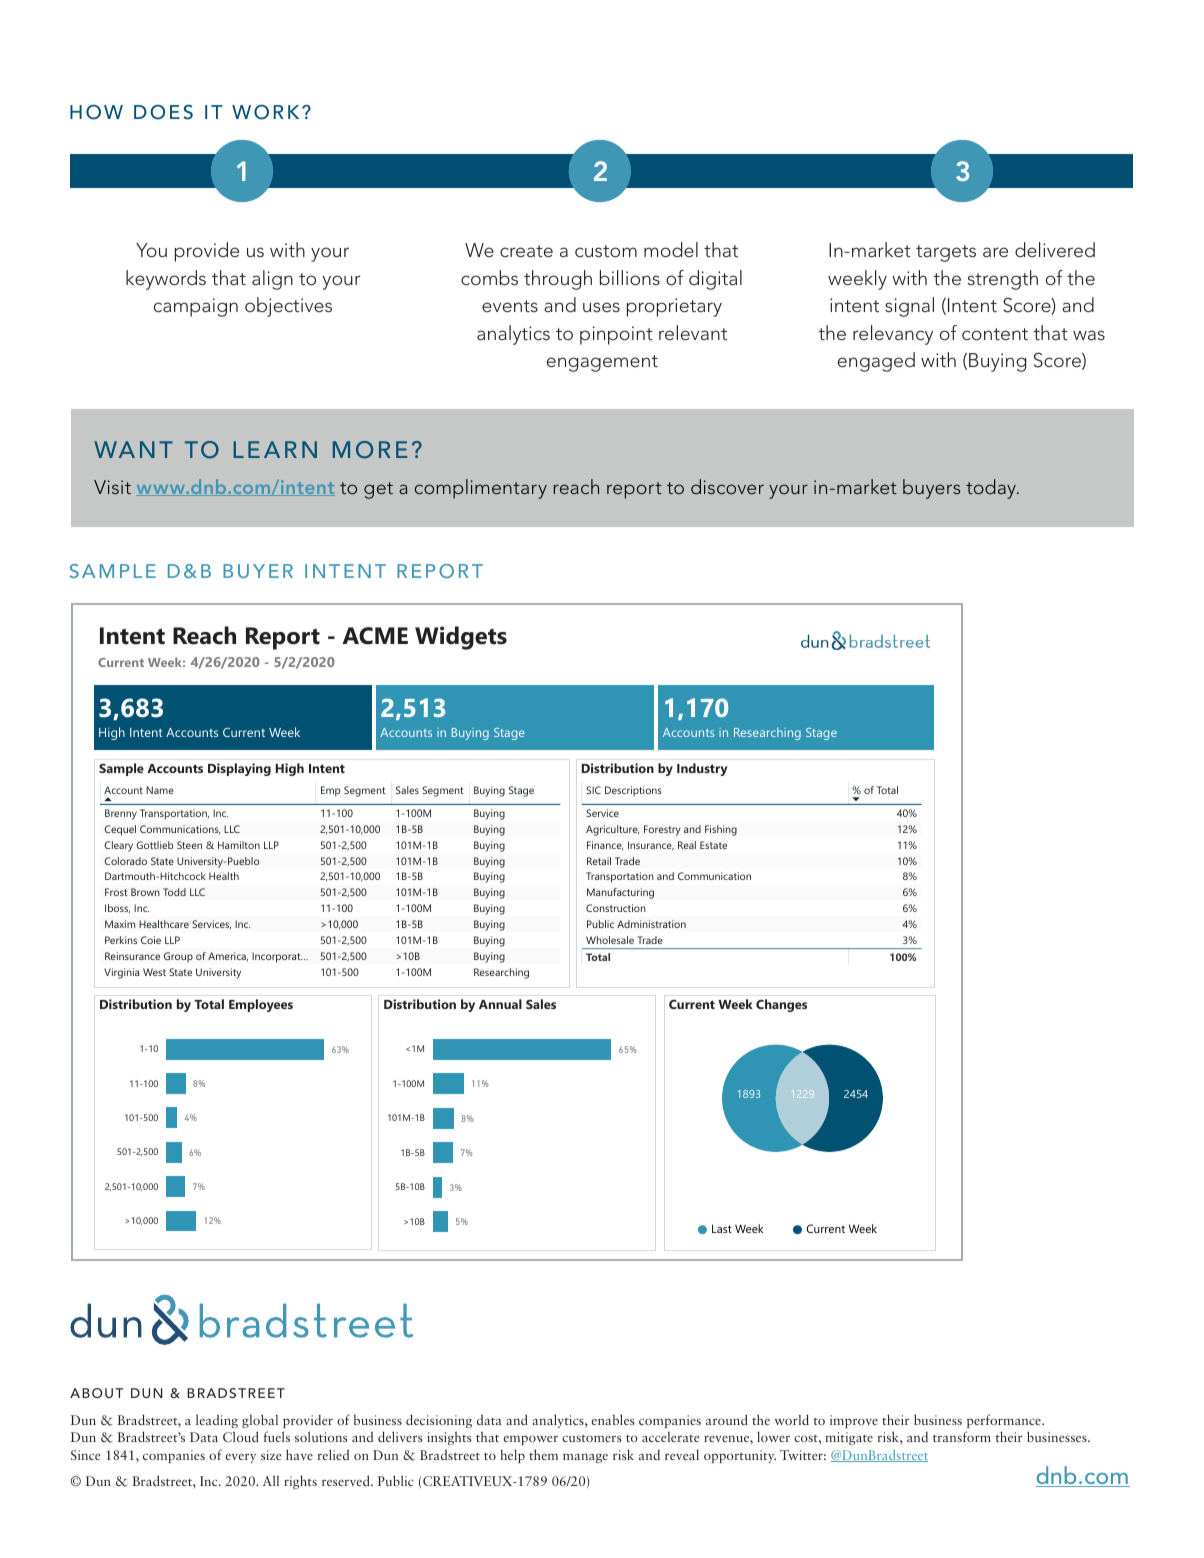 This screenshot has width=1204, height=1558. What do you see at coordinates (599, 861) in the screenshot?
I see `Retail` at bounding box center [599, 861].
